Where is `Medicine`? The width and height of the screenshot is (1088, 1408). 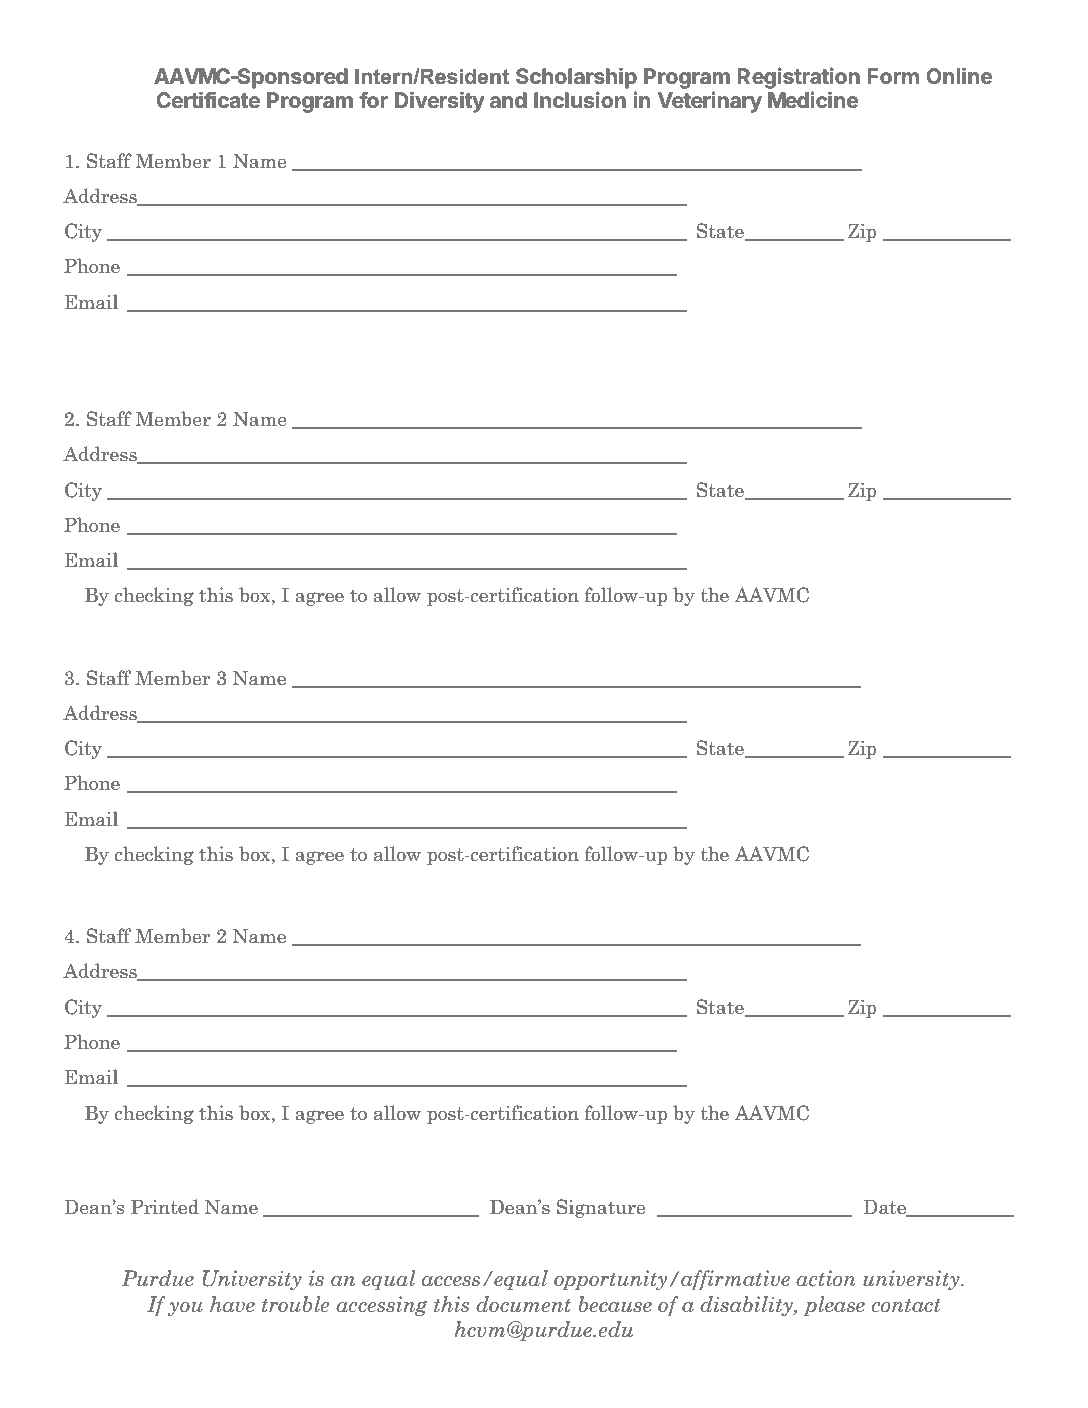 Medicine is located at coordinates (813, 99).
